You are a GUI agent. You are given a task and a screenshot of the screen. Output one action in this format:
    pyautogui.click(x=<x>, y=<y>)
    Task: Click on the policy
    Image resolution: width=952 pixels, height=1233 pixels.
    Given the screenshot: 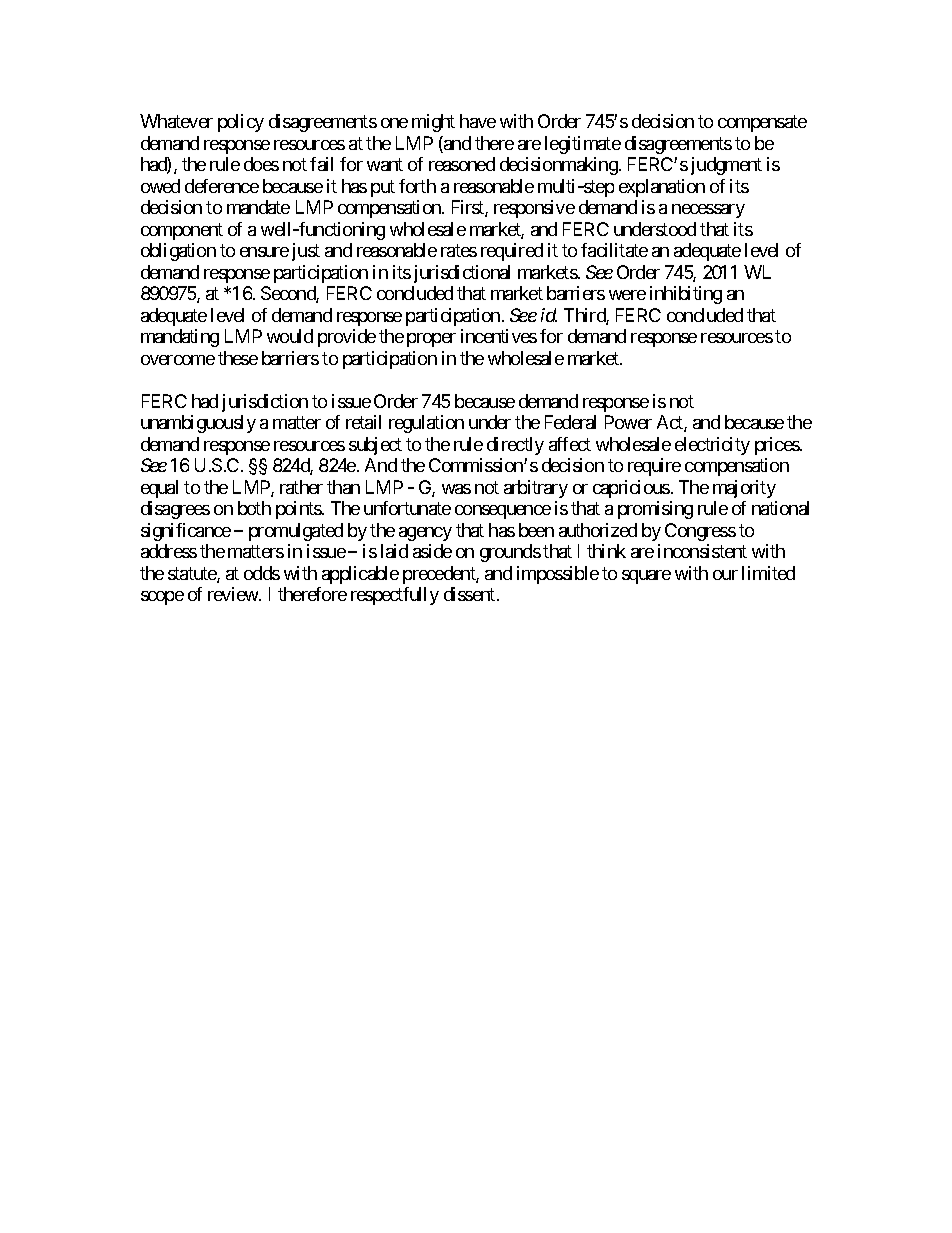 What is the action you would take?
    pyautogui.click(x=241, y=123)
